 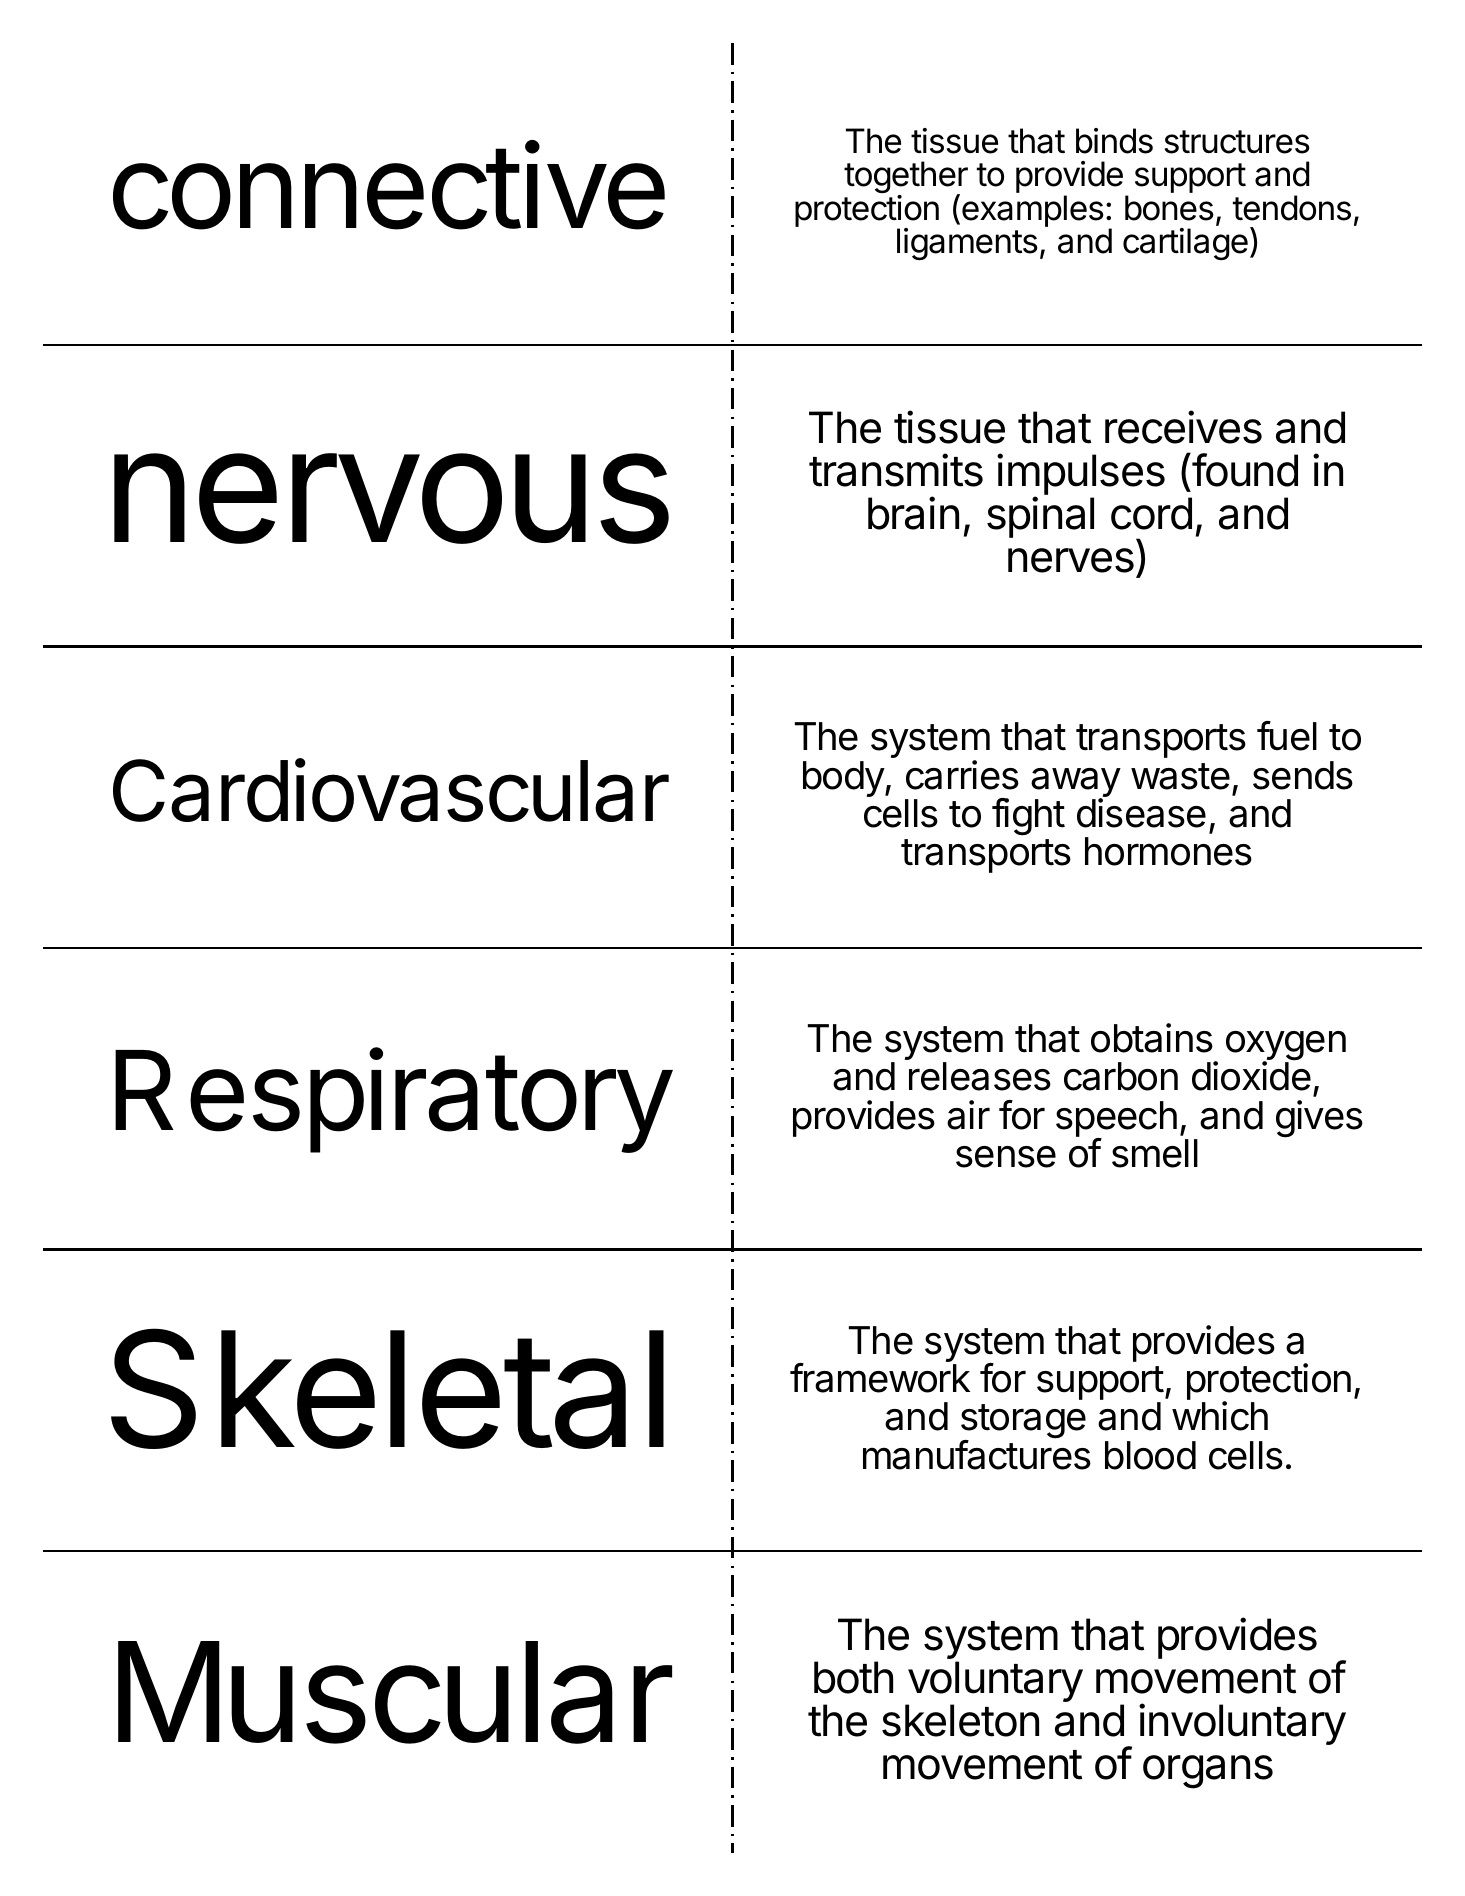 What do you see at coordinates (389, 185) in the screenshot?
I see `connective` at bounding box center [389, 185].
